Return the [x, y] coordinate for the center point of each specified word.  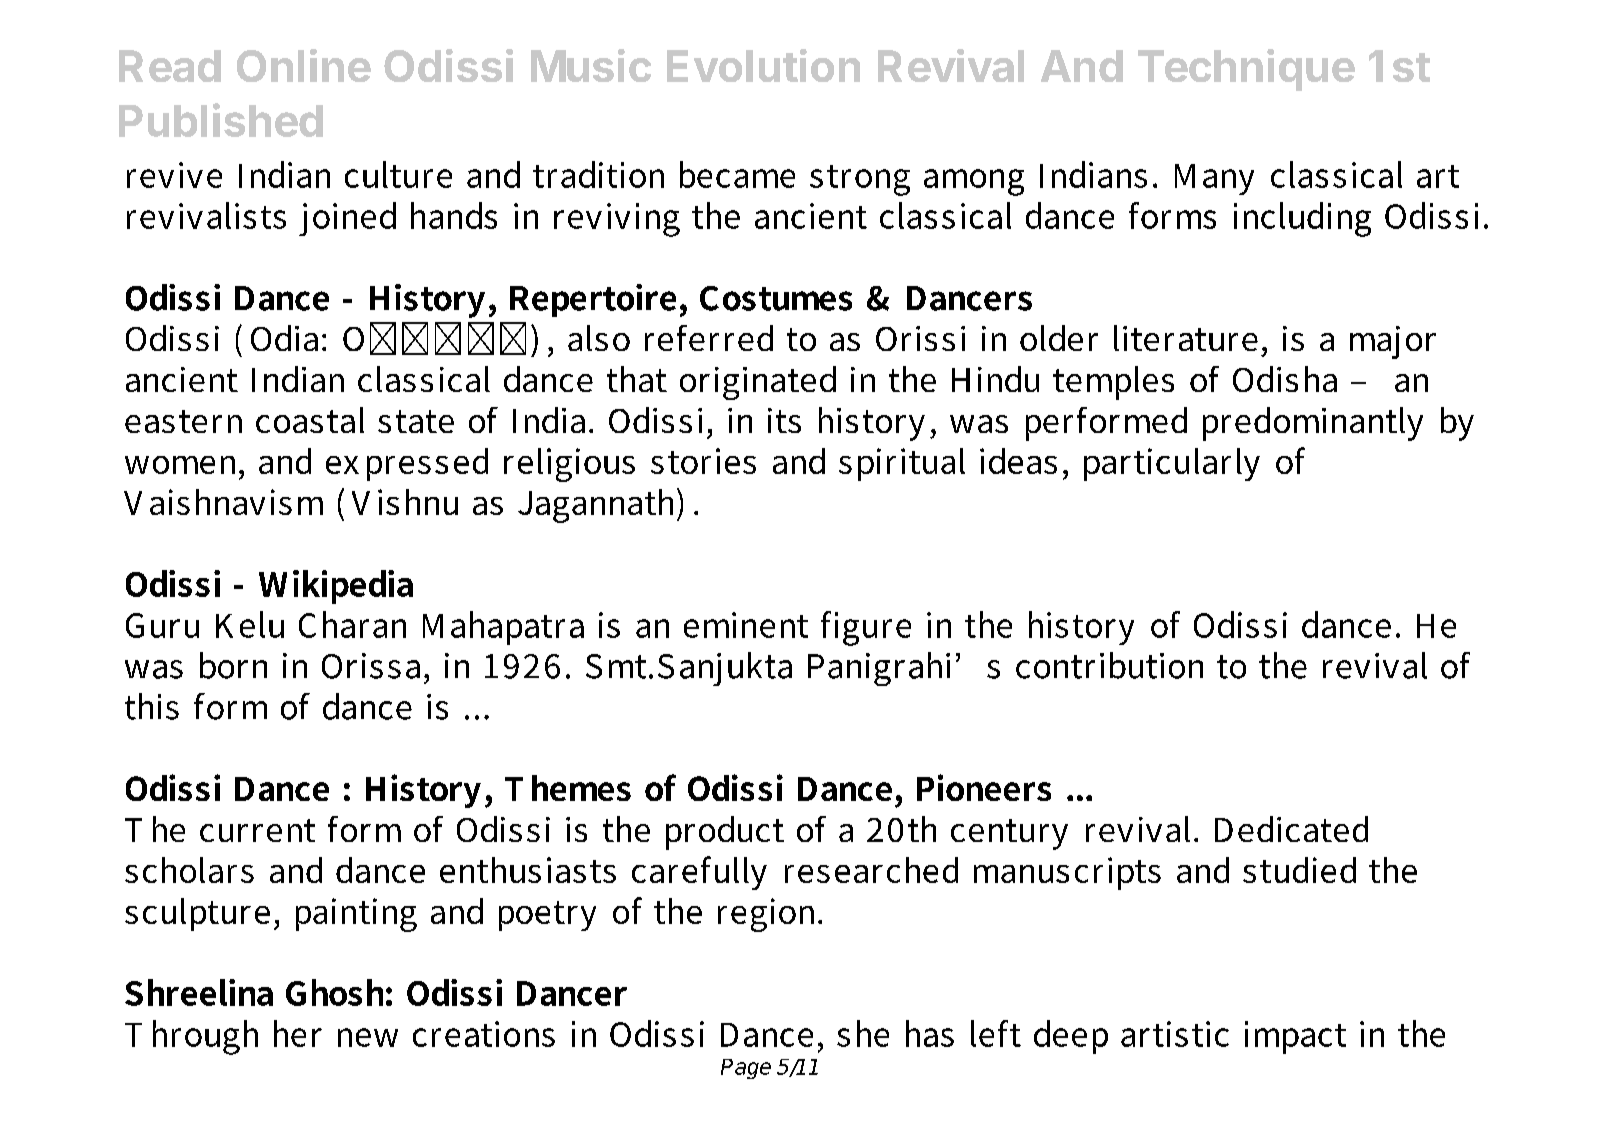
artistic [1175, 1034]
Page [746, 1069]
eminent [746, 625]
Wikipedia [336, 587]
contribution [1109, 665]
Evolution [763, 65]
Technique [1246, 70]
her [298, 1033]
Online [304, 65]
